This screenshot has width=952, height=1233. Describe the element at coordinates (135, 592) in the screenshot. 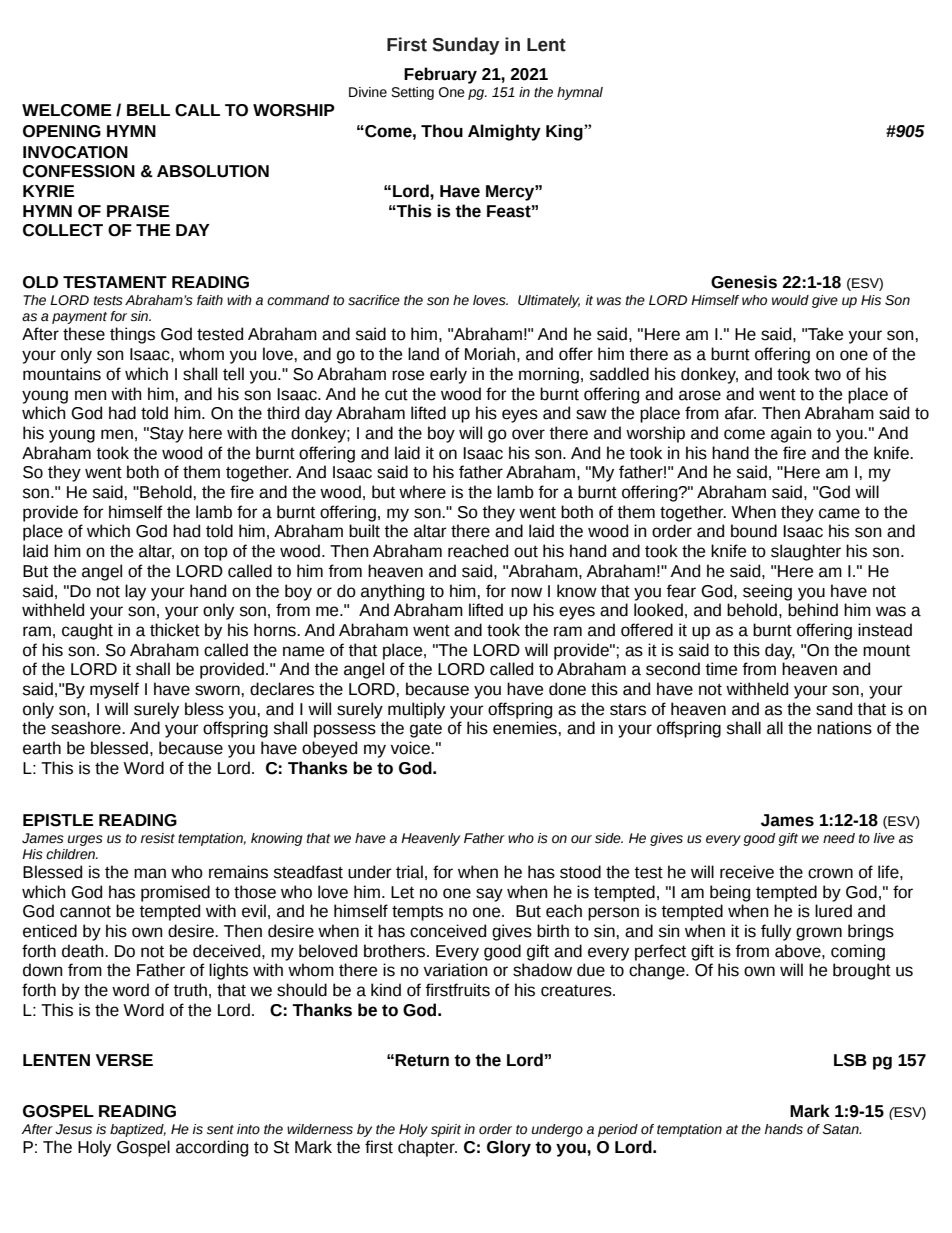

I see `lay` at that location.
